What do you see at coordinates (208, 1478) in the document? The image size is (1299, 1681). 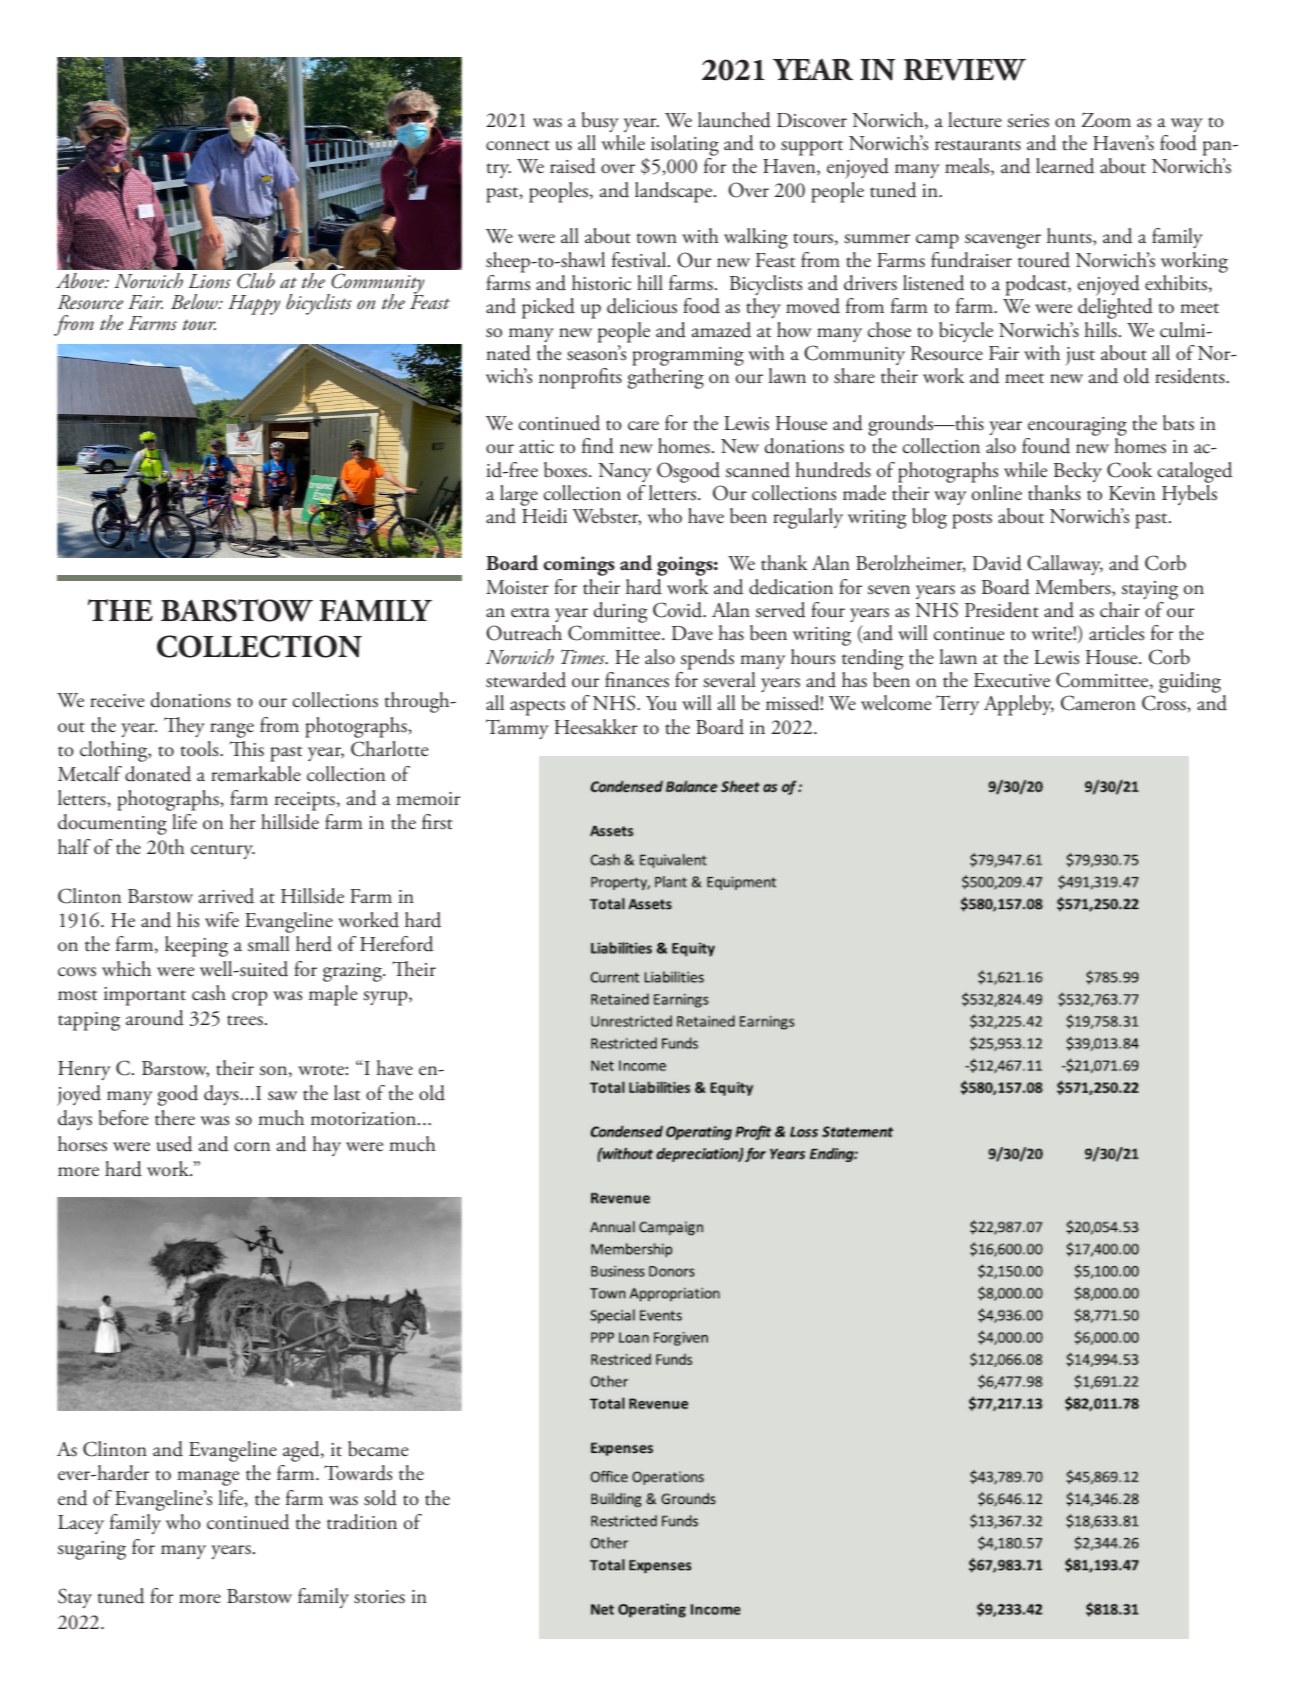 I see `manage` at bounding box center [208, 1478].
